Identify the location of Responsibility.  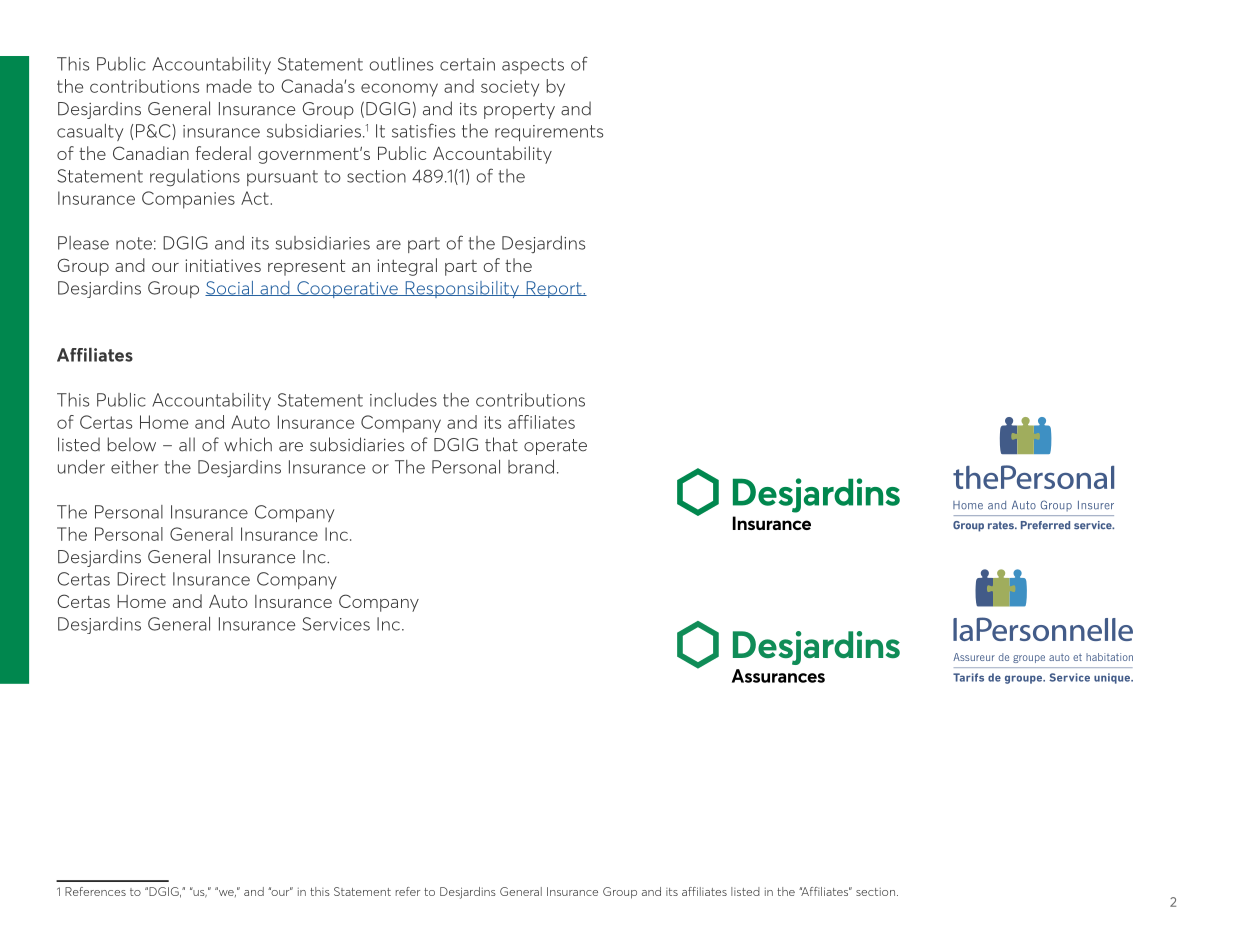
(462, 289).
